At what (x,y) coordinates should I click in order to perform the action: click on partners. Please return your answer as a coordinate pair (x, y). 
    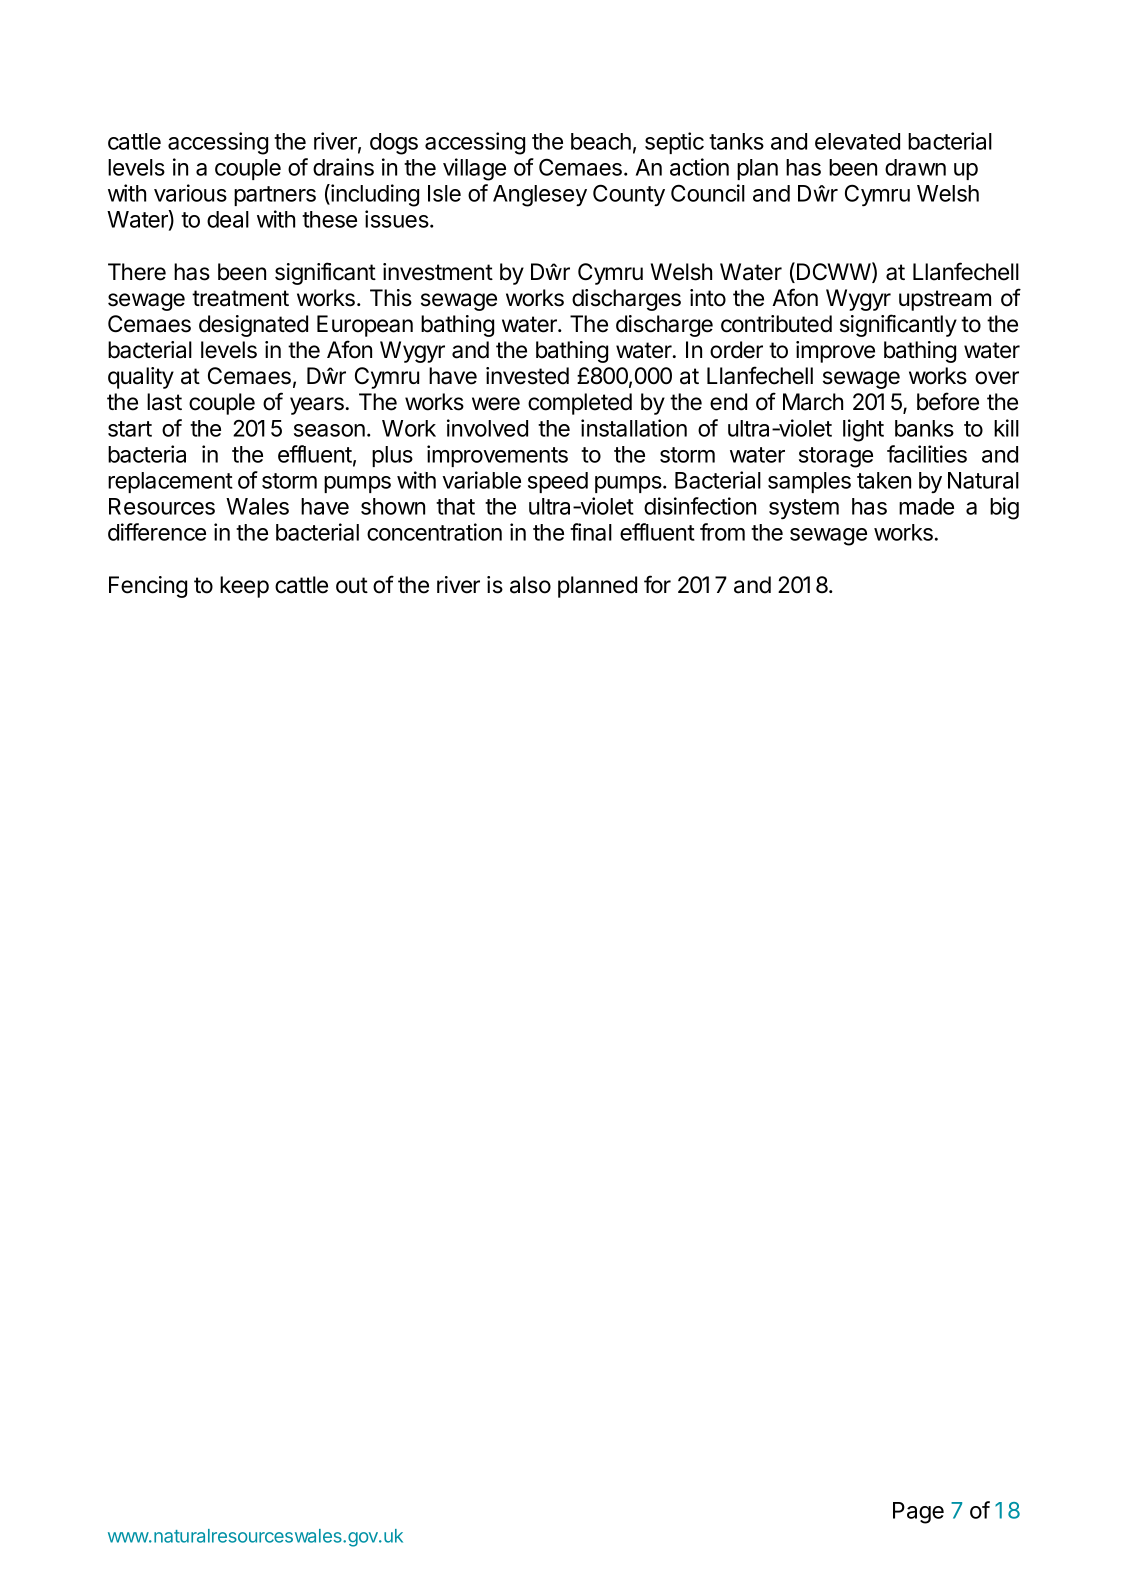
    Looking at the image, I should click on (275, 196).
